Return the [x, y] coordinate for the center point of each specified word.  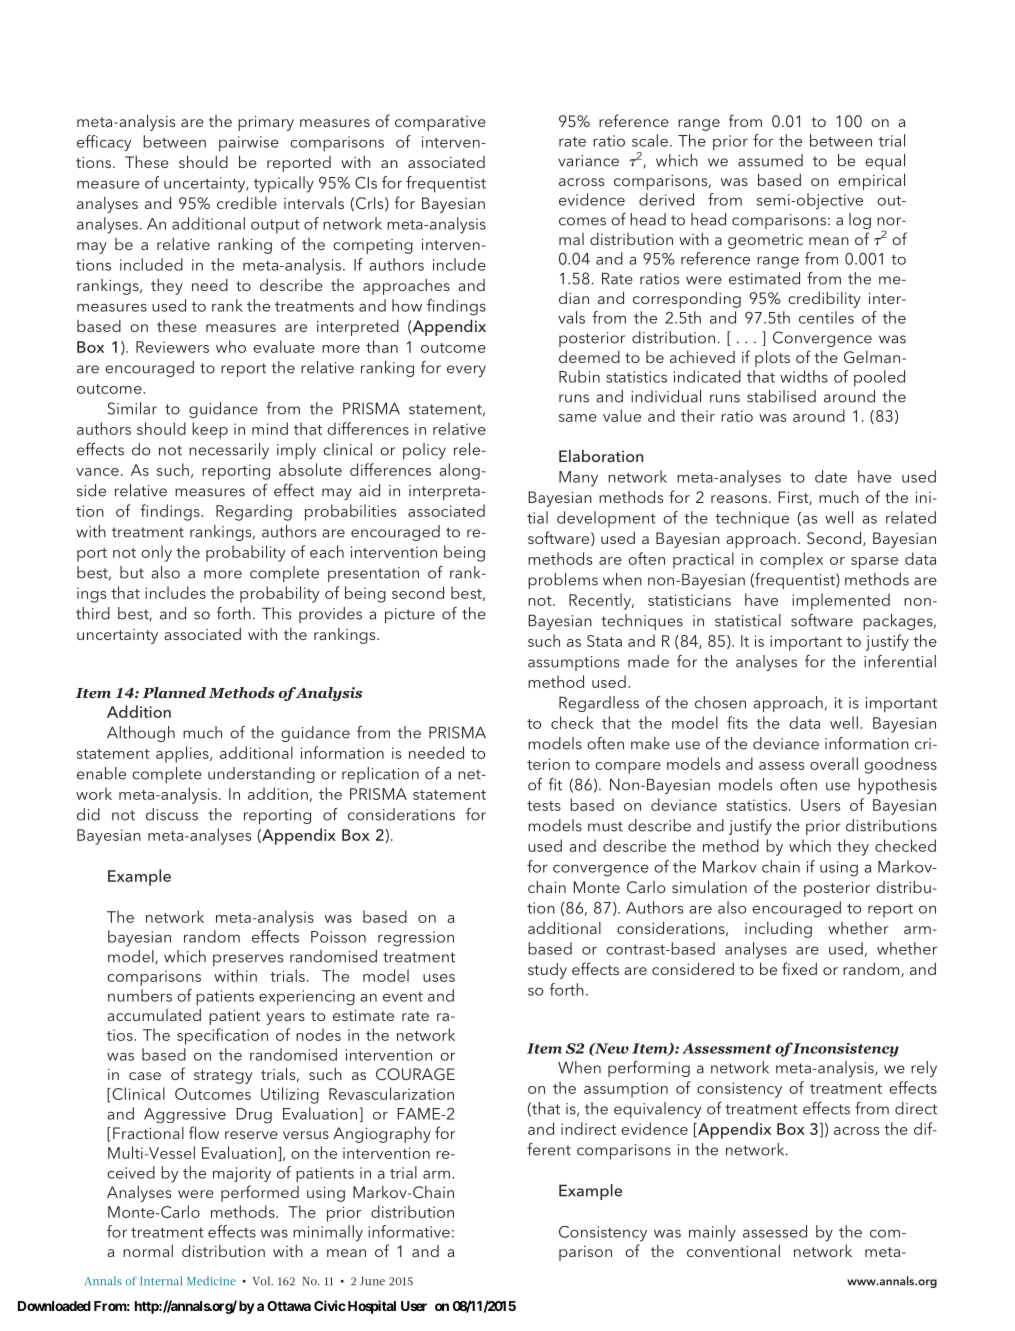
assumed [770, 160]
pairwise [249, 144]
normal [148, 1250]
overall [834, 763]
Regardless [599, 704]
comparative [440, 123]
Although [141, 734]
